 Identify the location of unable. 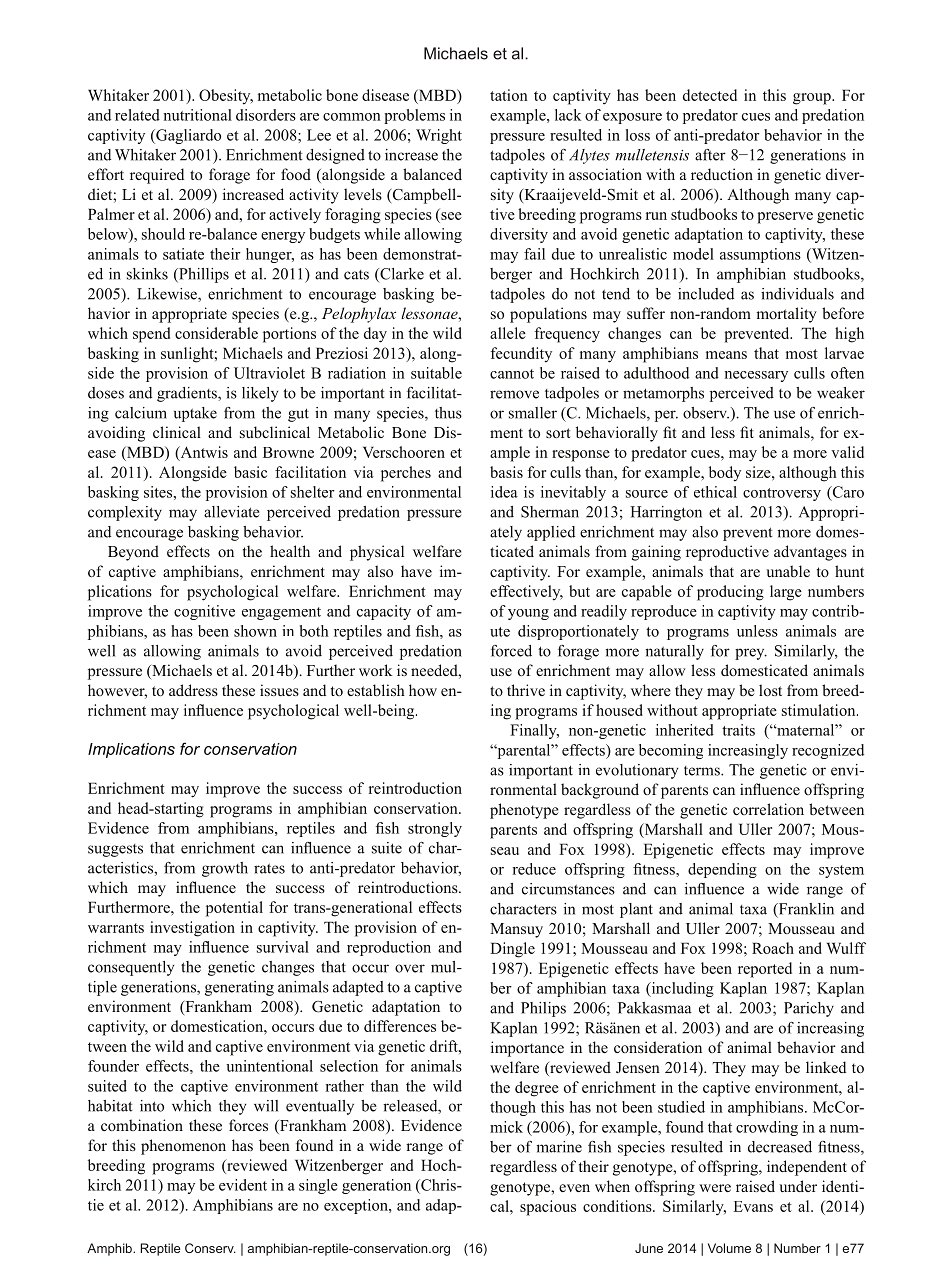
(788, 571).
